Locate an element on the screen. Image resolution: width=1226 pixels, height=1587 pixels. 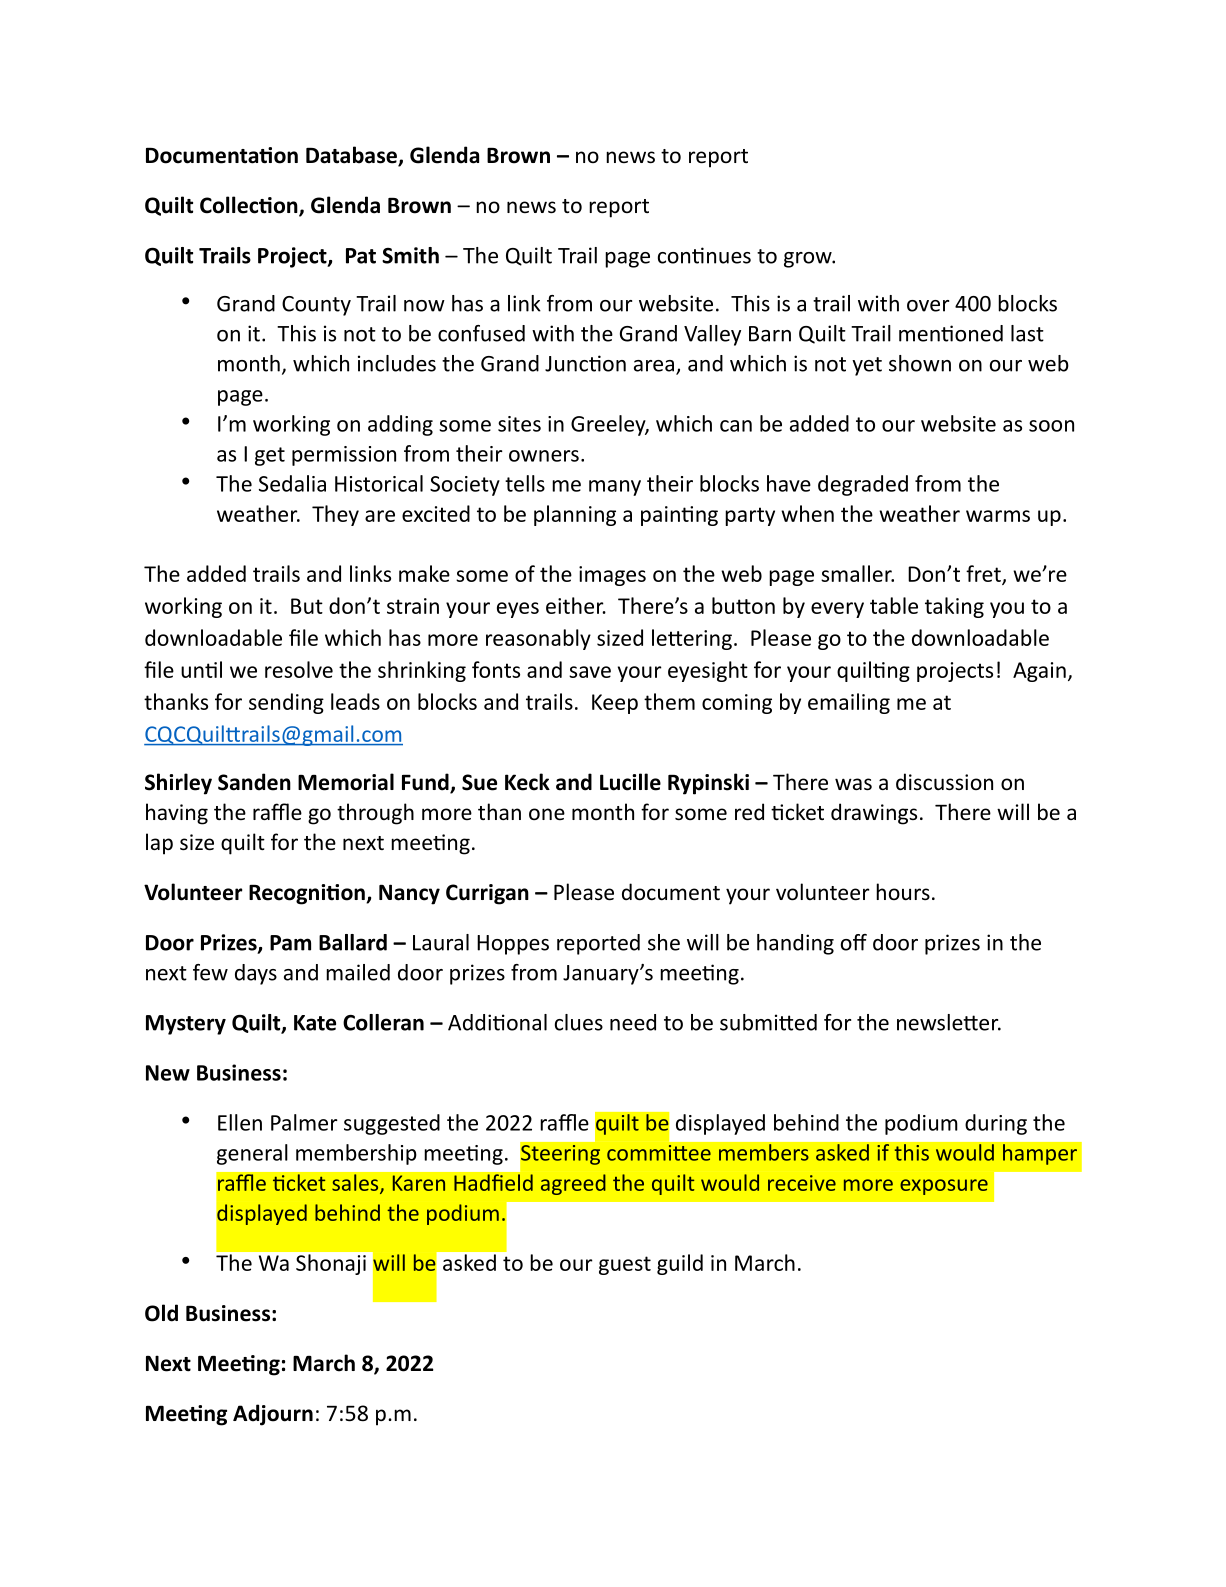
hours is located at coordinates (903, 891).
